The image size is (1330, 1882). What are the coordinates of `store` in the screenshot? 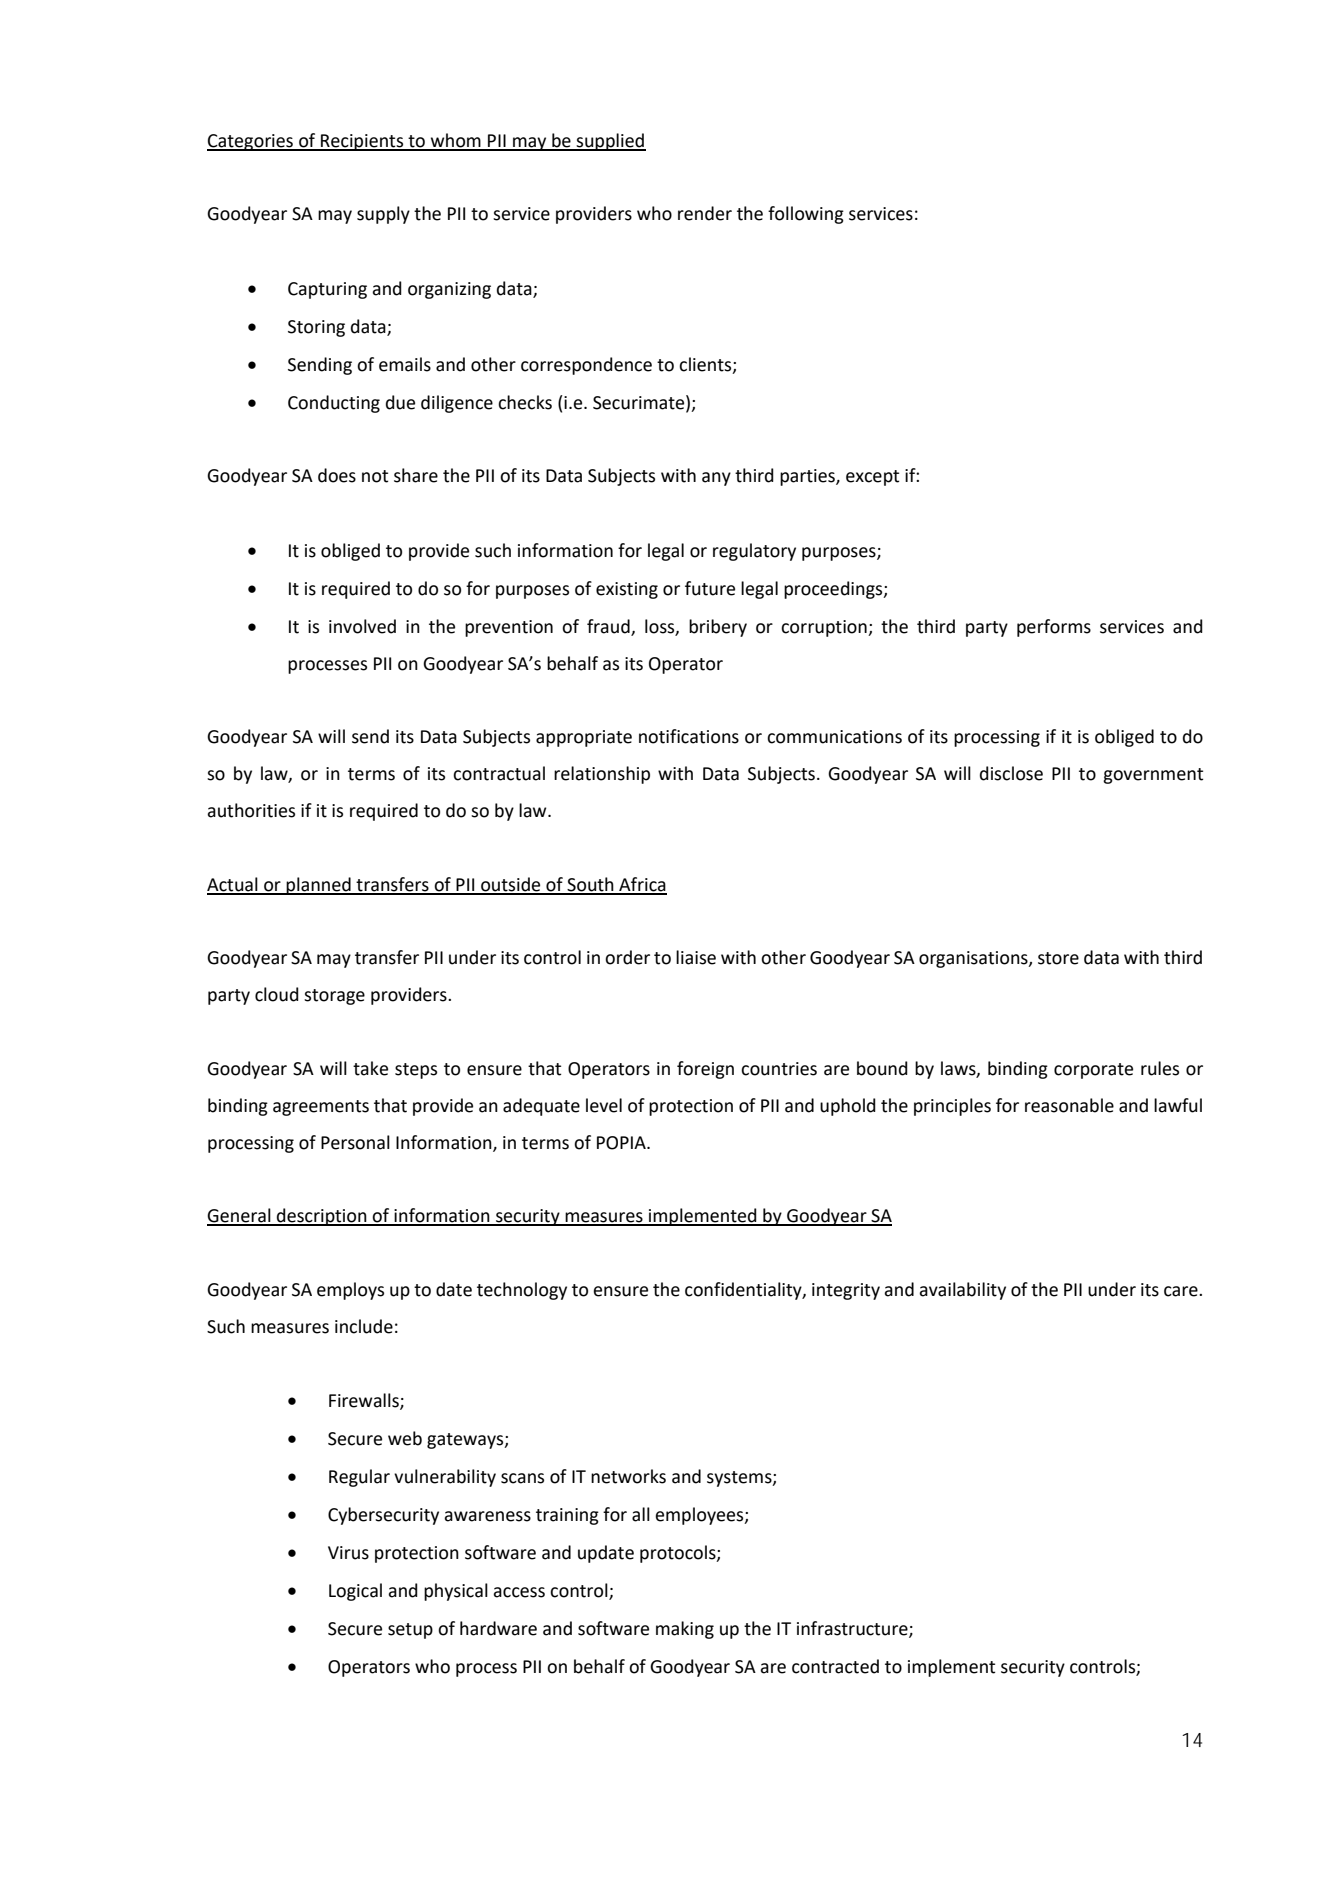 It's located at (1058, 958).
